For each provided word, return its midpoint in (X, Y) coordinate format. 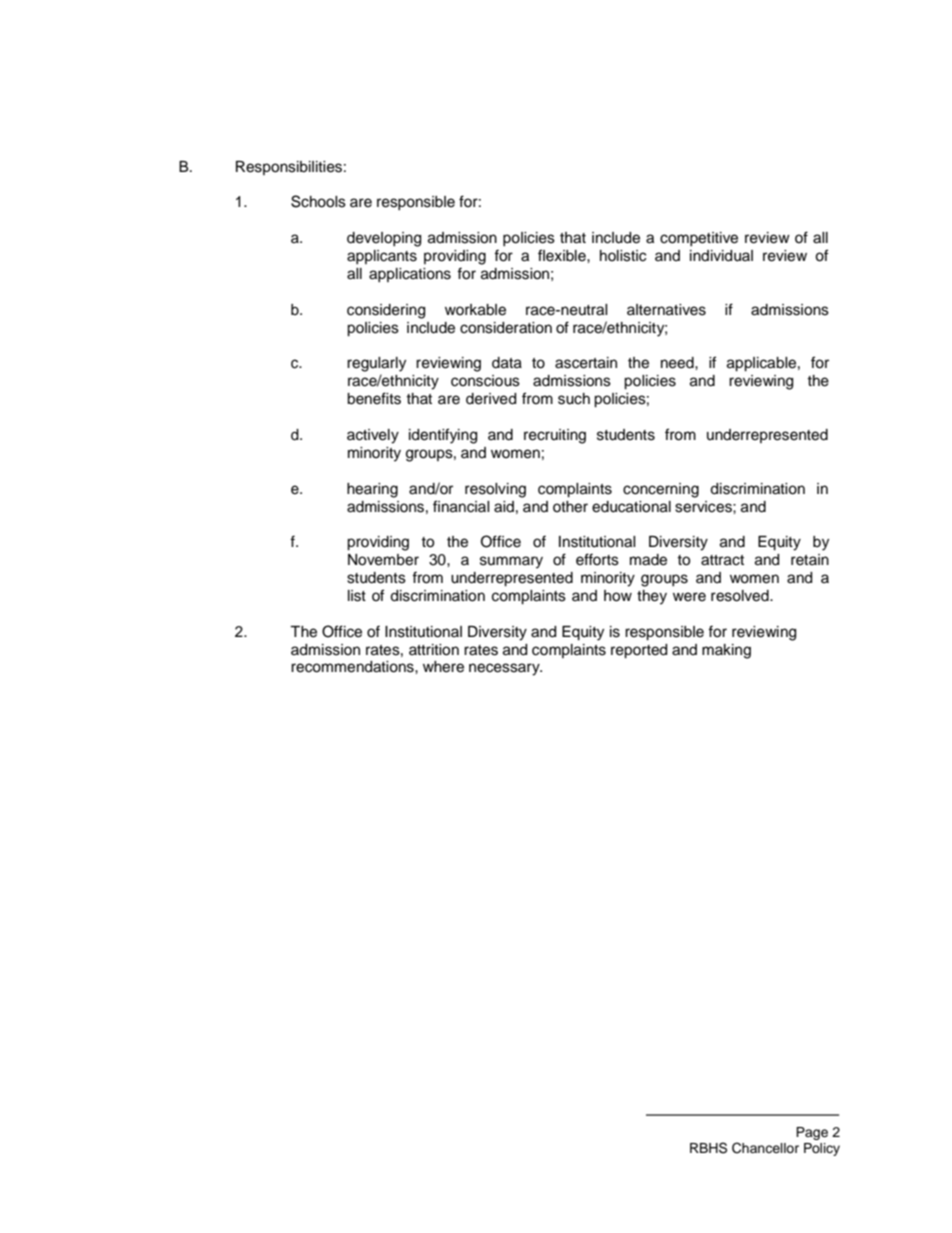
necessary (505, 669)
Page (812, 1133)
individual (721, 256)
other (570, 507)
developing (384, 239)
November (383, 560)
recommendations (353, 667)
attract (722, 560)
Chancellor (765, 1148)
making (726, 651)
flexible (563, 255)
